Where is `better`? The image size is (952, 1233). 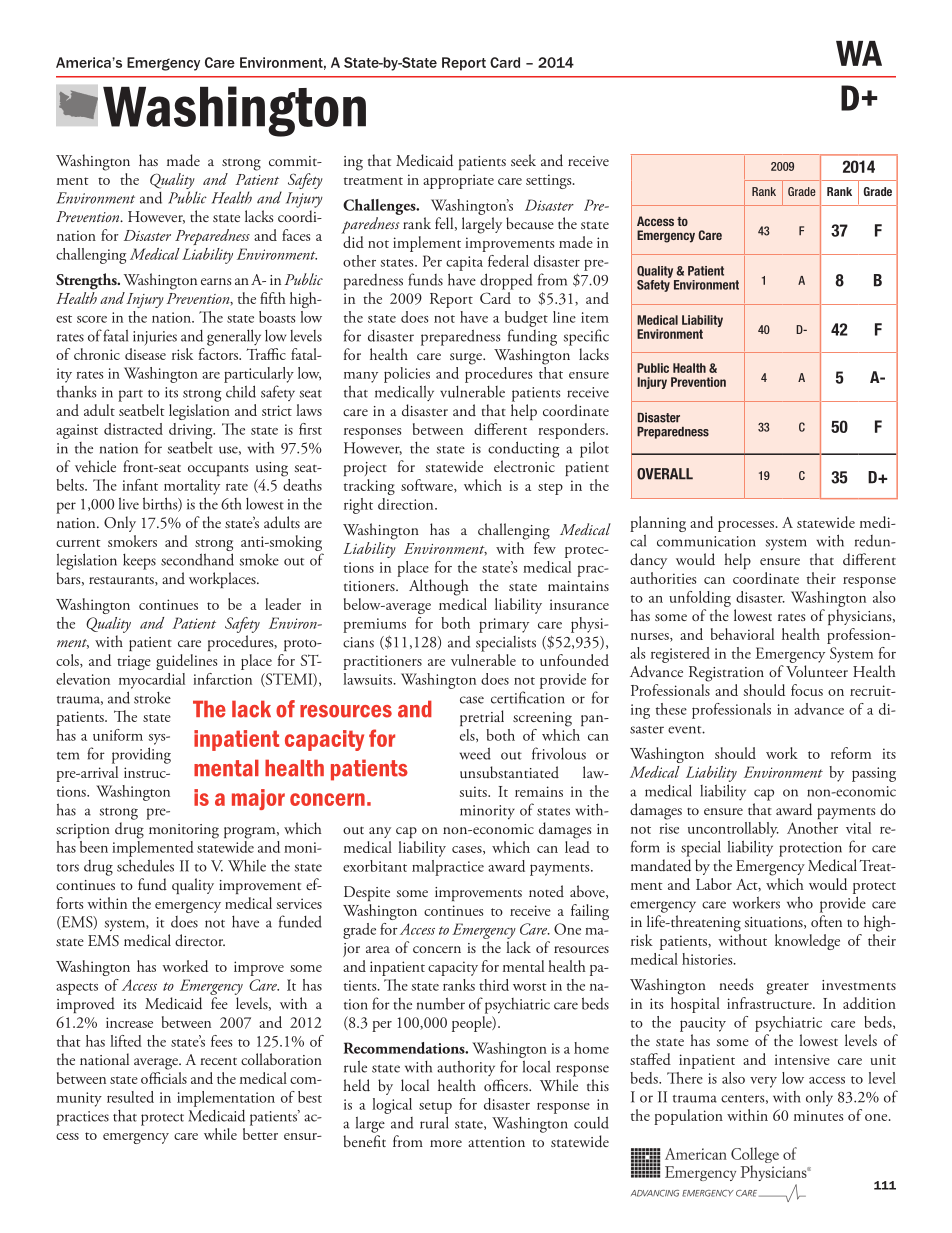 better is located at coordinates (260, 1134).
